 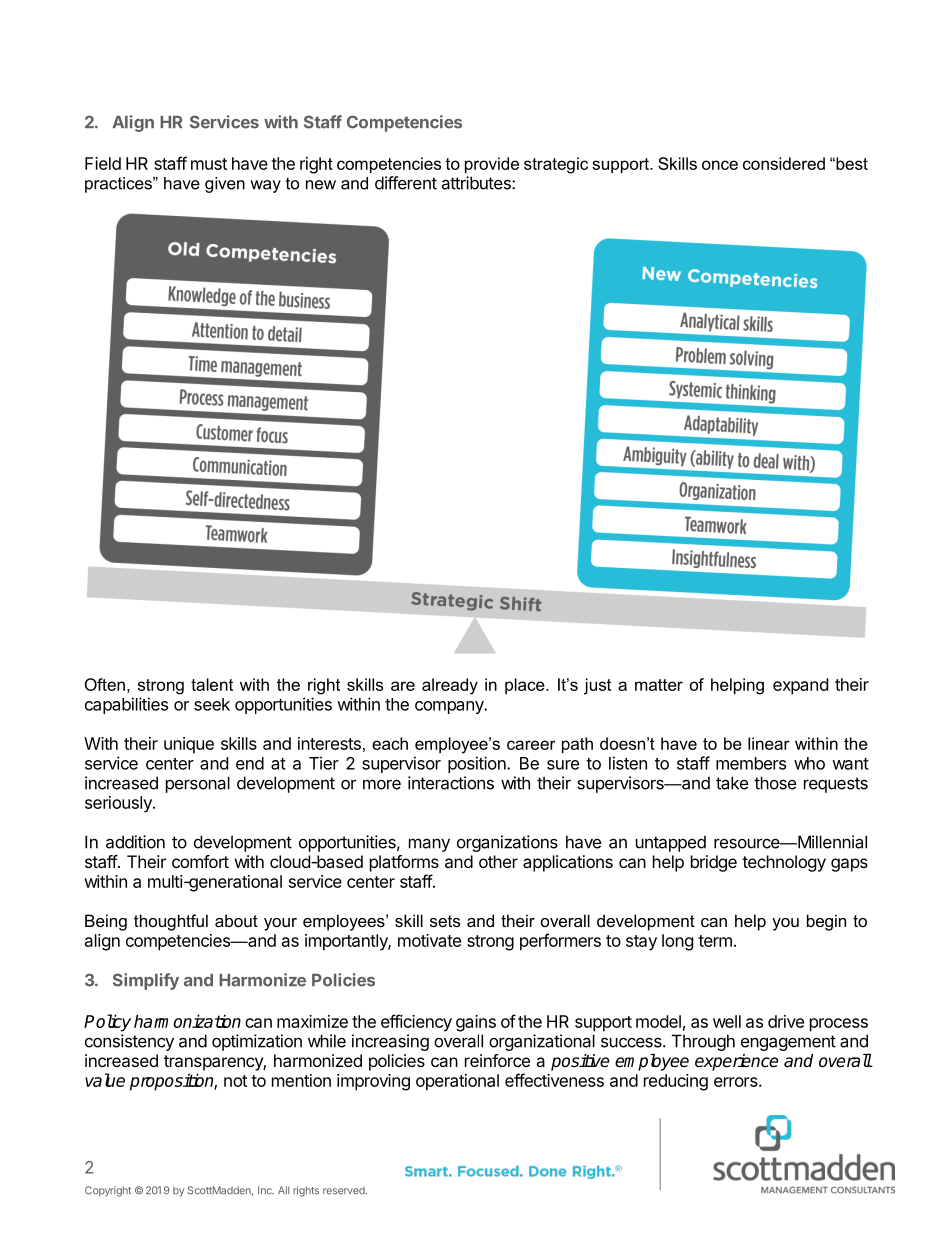 What do you see at coordinates (784, 163) in the screenshot?
I see `considered` at bounding box center [784, 163].
